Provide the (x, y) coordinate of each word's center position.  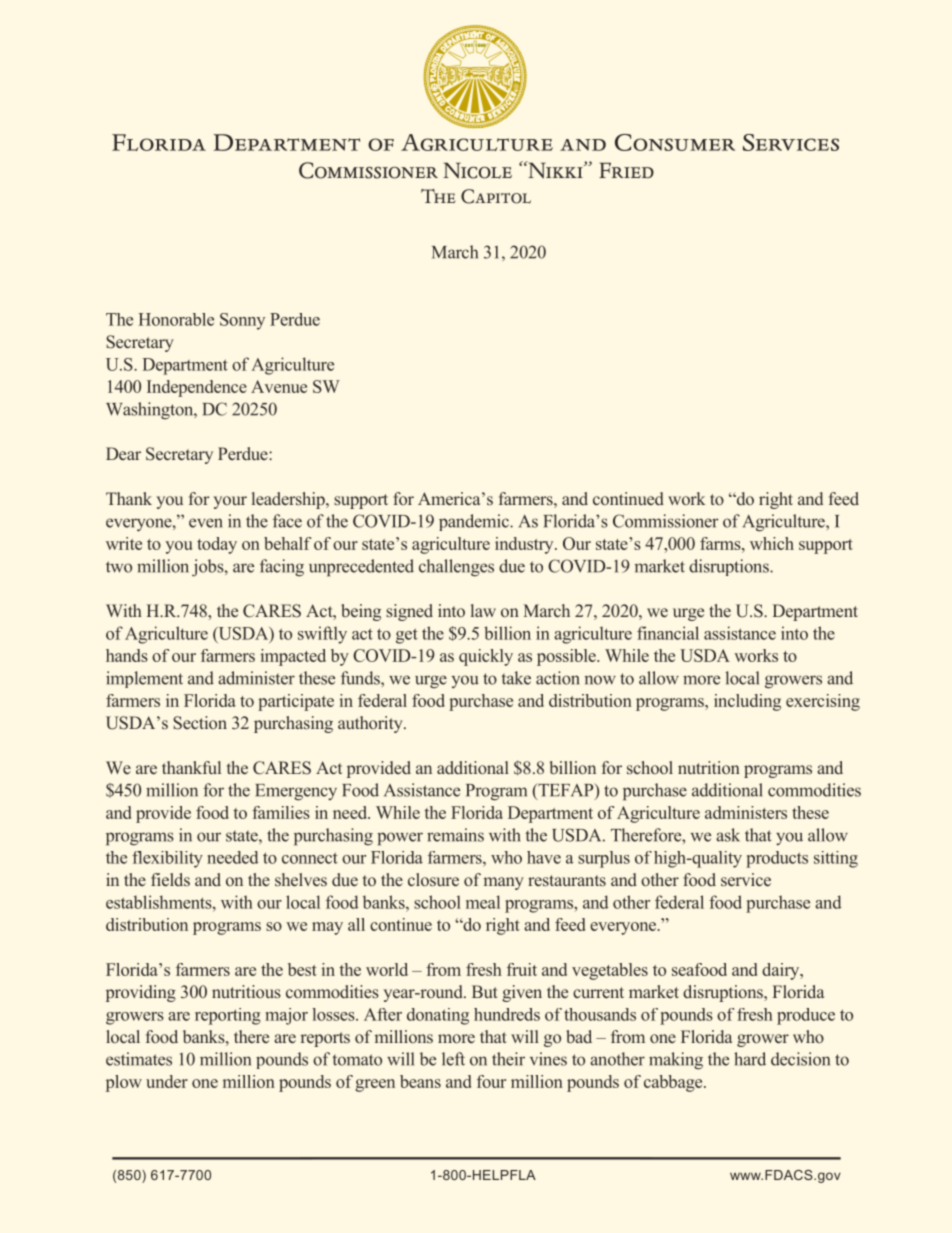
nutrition (709, 767)
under (167, 1081)
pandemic (475, 522)
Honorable (176, 319)
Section (200, 723)
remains (455, 835)
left (453, 1059)
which (772, 543)
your (230, 502)
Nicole (477, 170)
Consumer (675, 142)
